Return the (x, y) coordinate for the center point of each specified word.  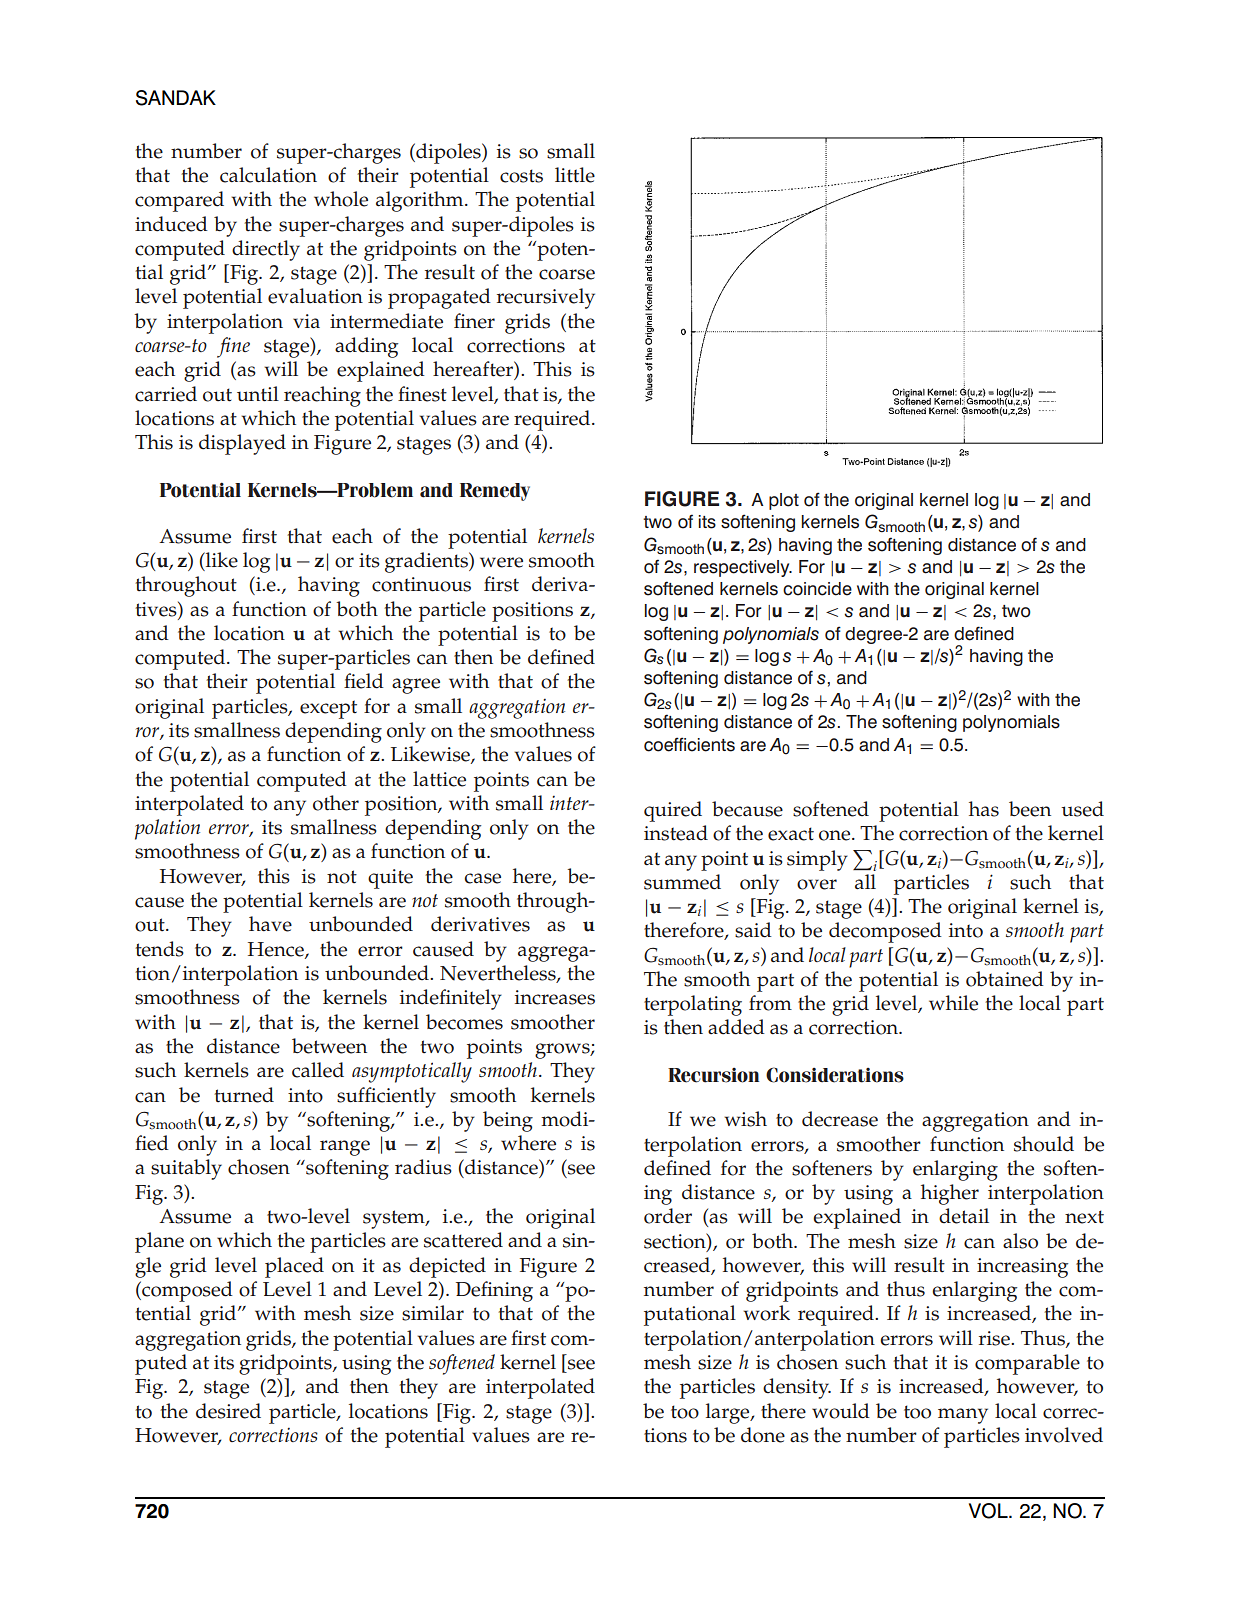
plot (784, 501)
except (328, 709)
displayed (242, 444)
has (984, 809)
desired (228, 1411)
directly (266, 250)
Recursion (713, 1075)
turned (244, 1095)
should (1044, 1144)
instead (676, 833)
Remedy (495, 492)
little (575, 175)
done (763, 1435)
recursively (546, 298)
